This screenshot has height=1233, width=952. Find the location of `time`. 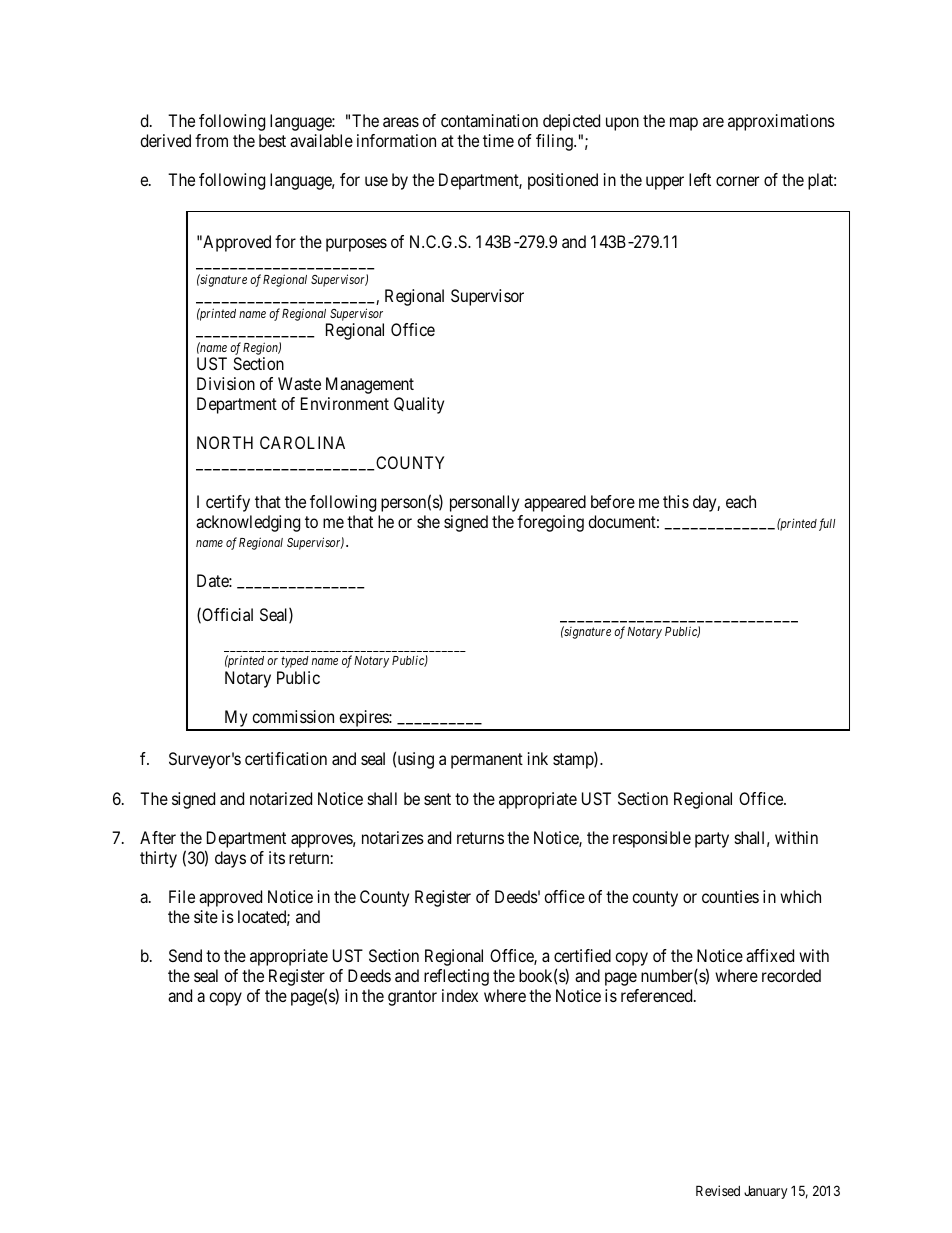

time is located at coordinates (498, 140).
